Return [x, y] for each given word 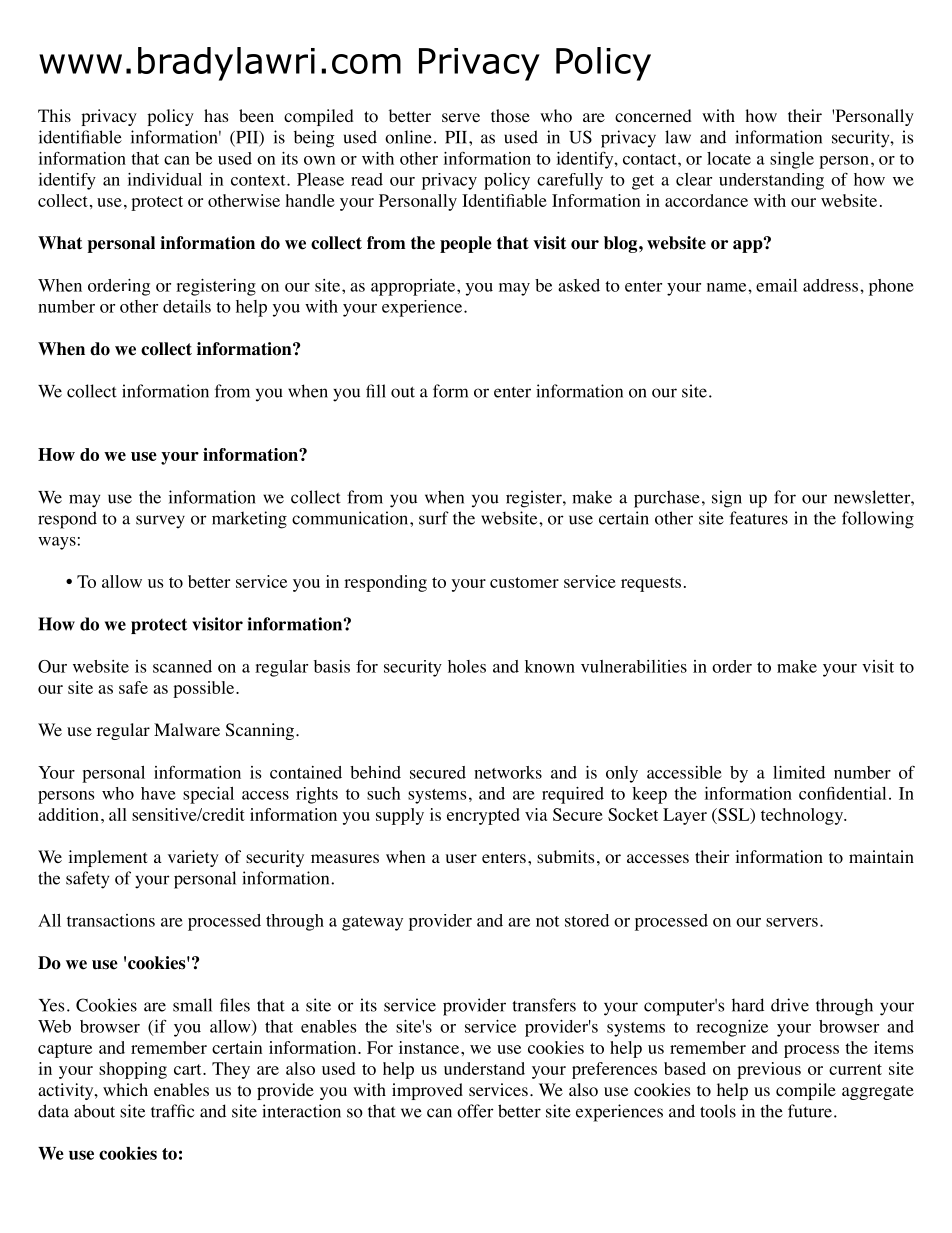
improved [427, 1091]
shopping [133, 1070]
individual [164, 179]
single [792, 160]
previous [769, 1070]
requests [651, 584]
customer [524, 582]
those [510, 116]
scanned [182, 666]
